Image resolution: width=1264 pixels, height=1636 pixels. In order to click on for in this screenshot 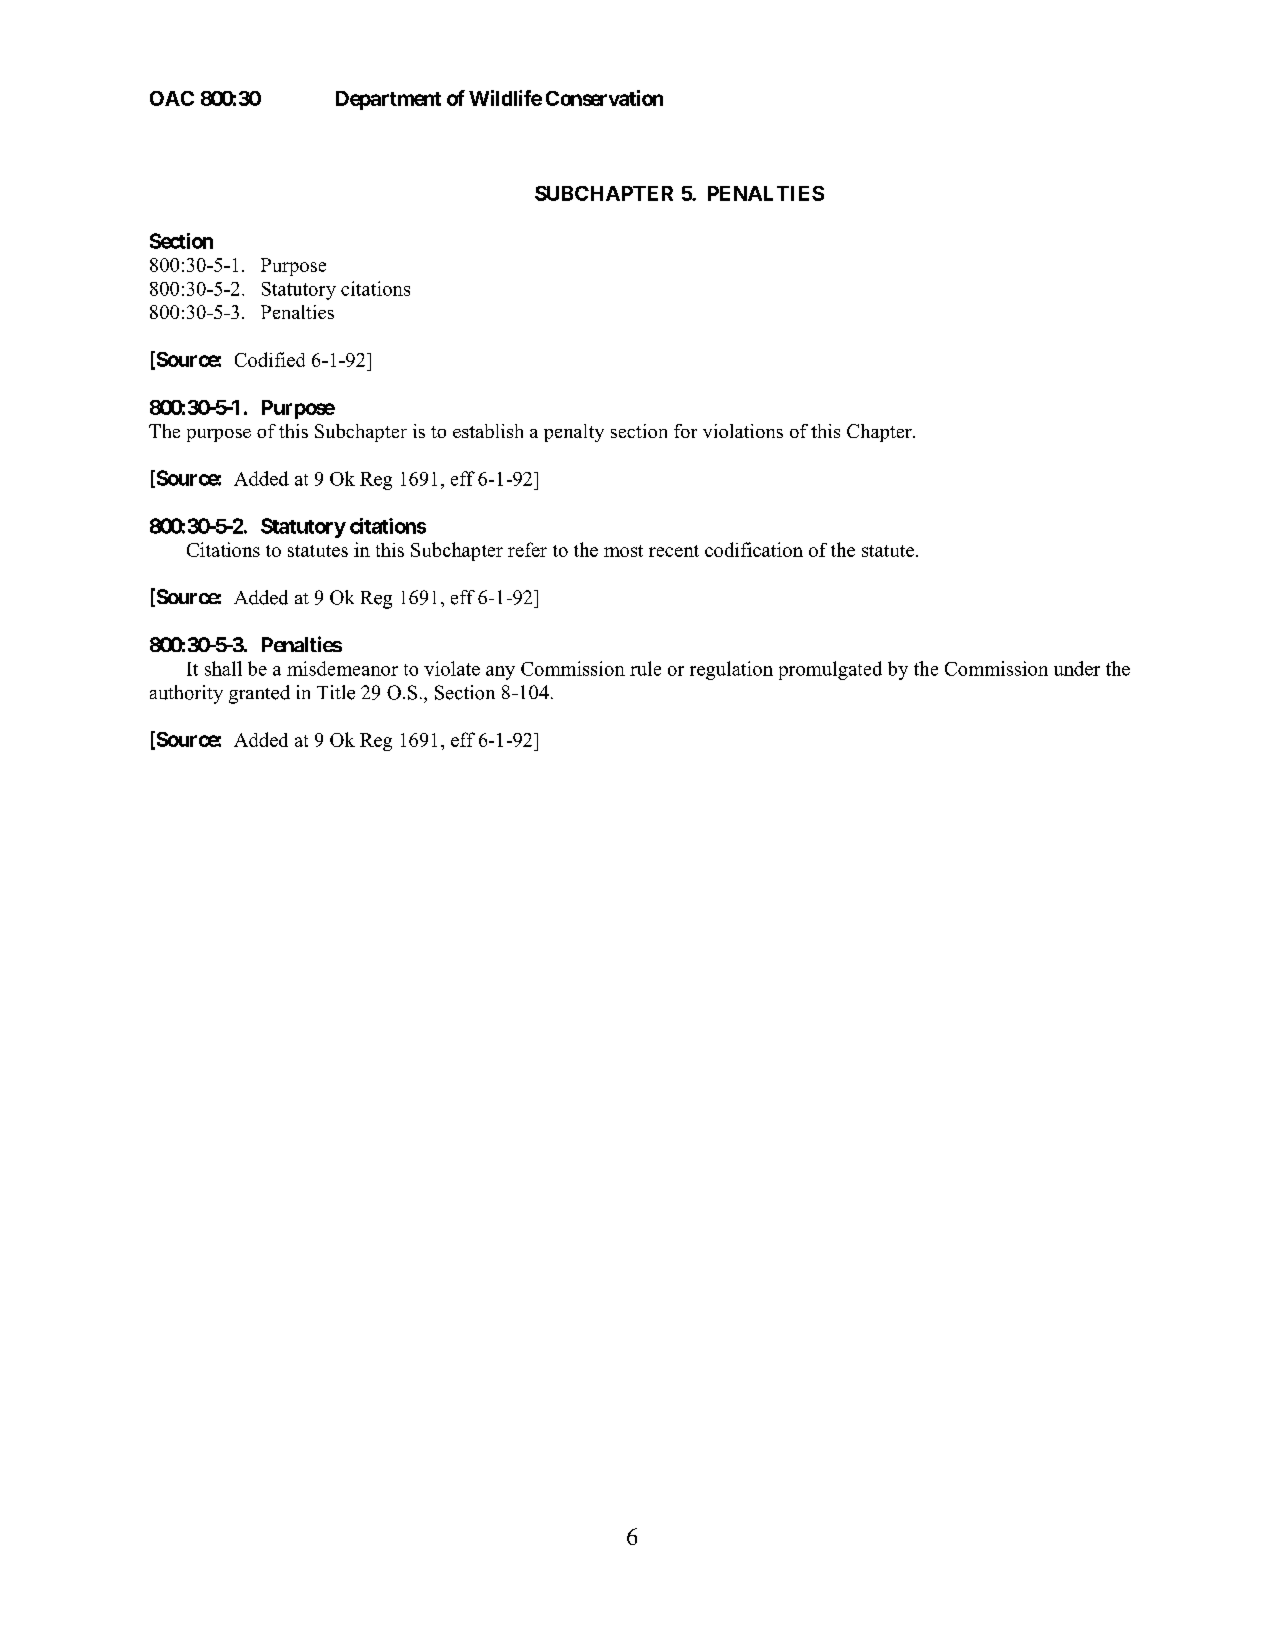, I will do `click(685, 431)`.
